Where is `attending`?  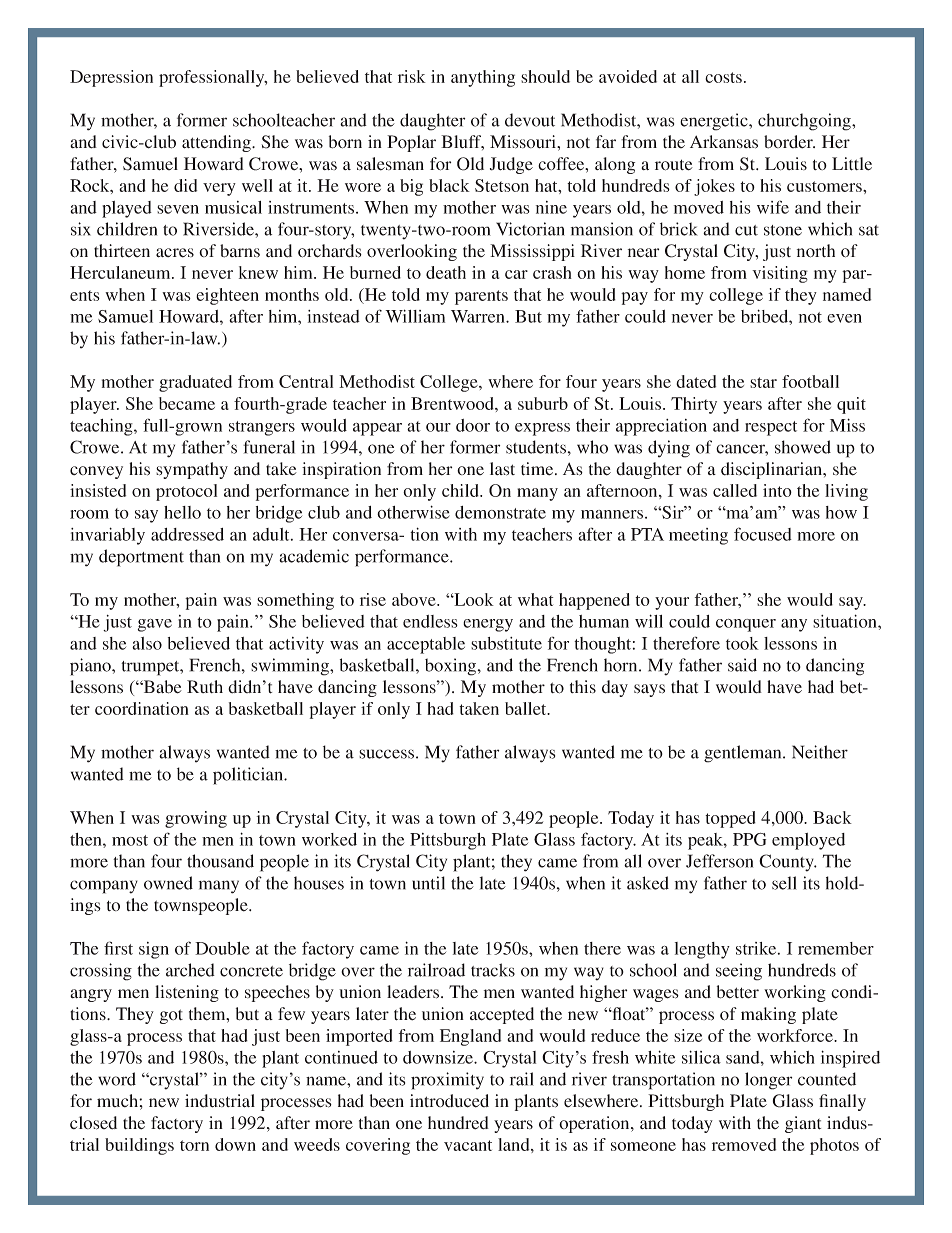
attending is located at coordinates (217, 143).
